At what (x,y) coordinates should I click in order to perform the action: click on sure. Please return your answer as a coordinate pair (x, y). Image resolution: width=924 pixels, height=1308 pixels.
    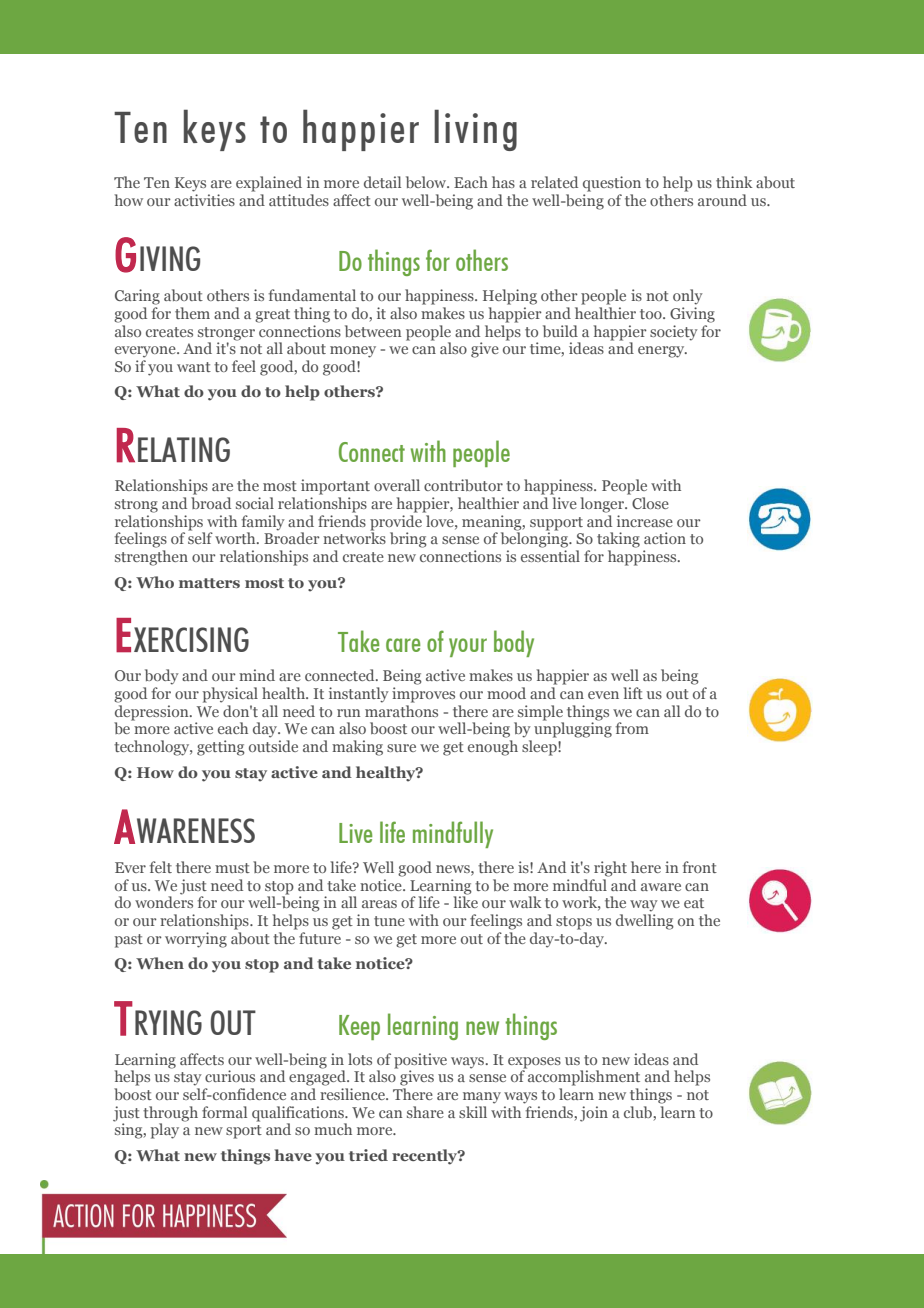
    Looking at the image, I should click on (401, 748).
